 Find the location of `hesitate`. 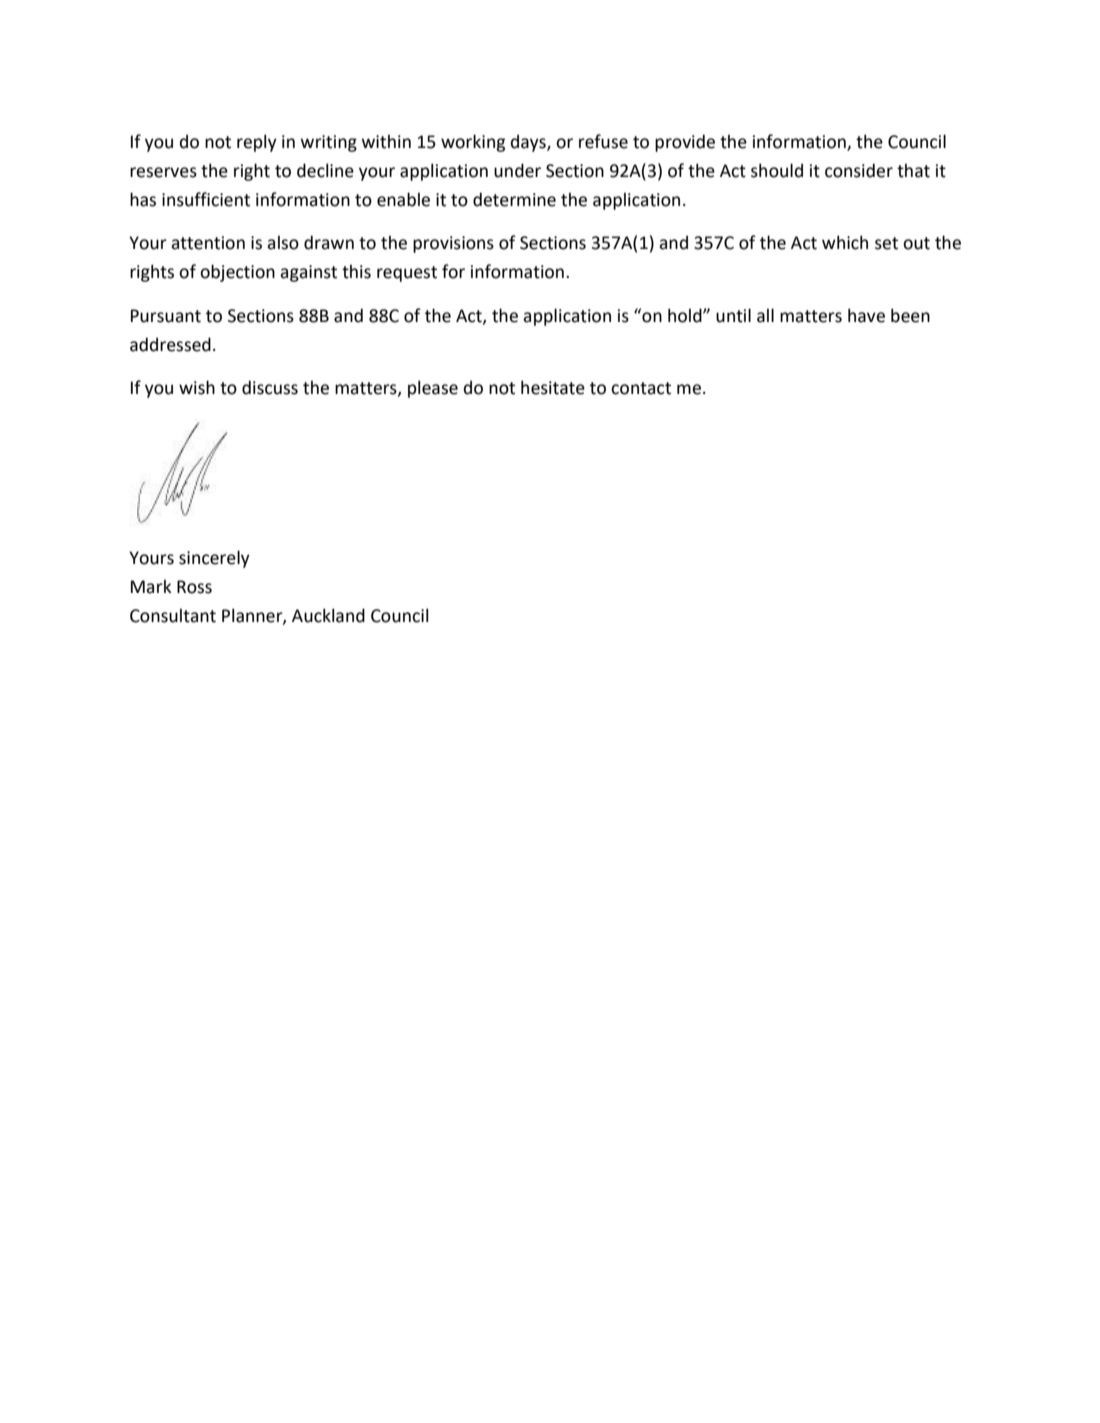

hesitate is located at coordinates (553, 387).
